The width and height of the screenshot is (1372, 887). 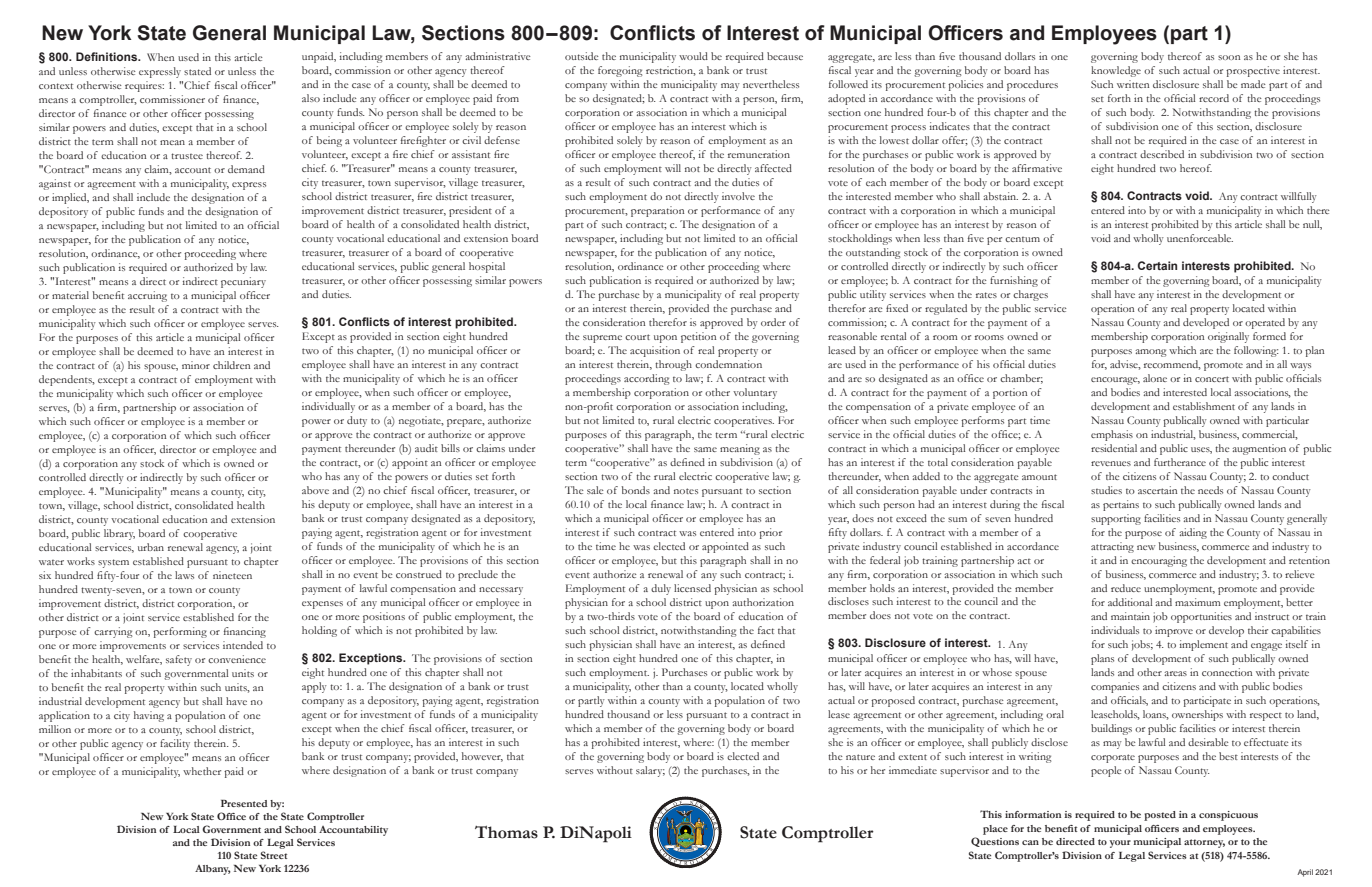 What do you see at coordinates (213, 870) in the screenshot?
I see `Albany` at bounding box center [213, 870].
